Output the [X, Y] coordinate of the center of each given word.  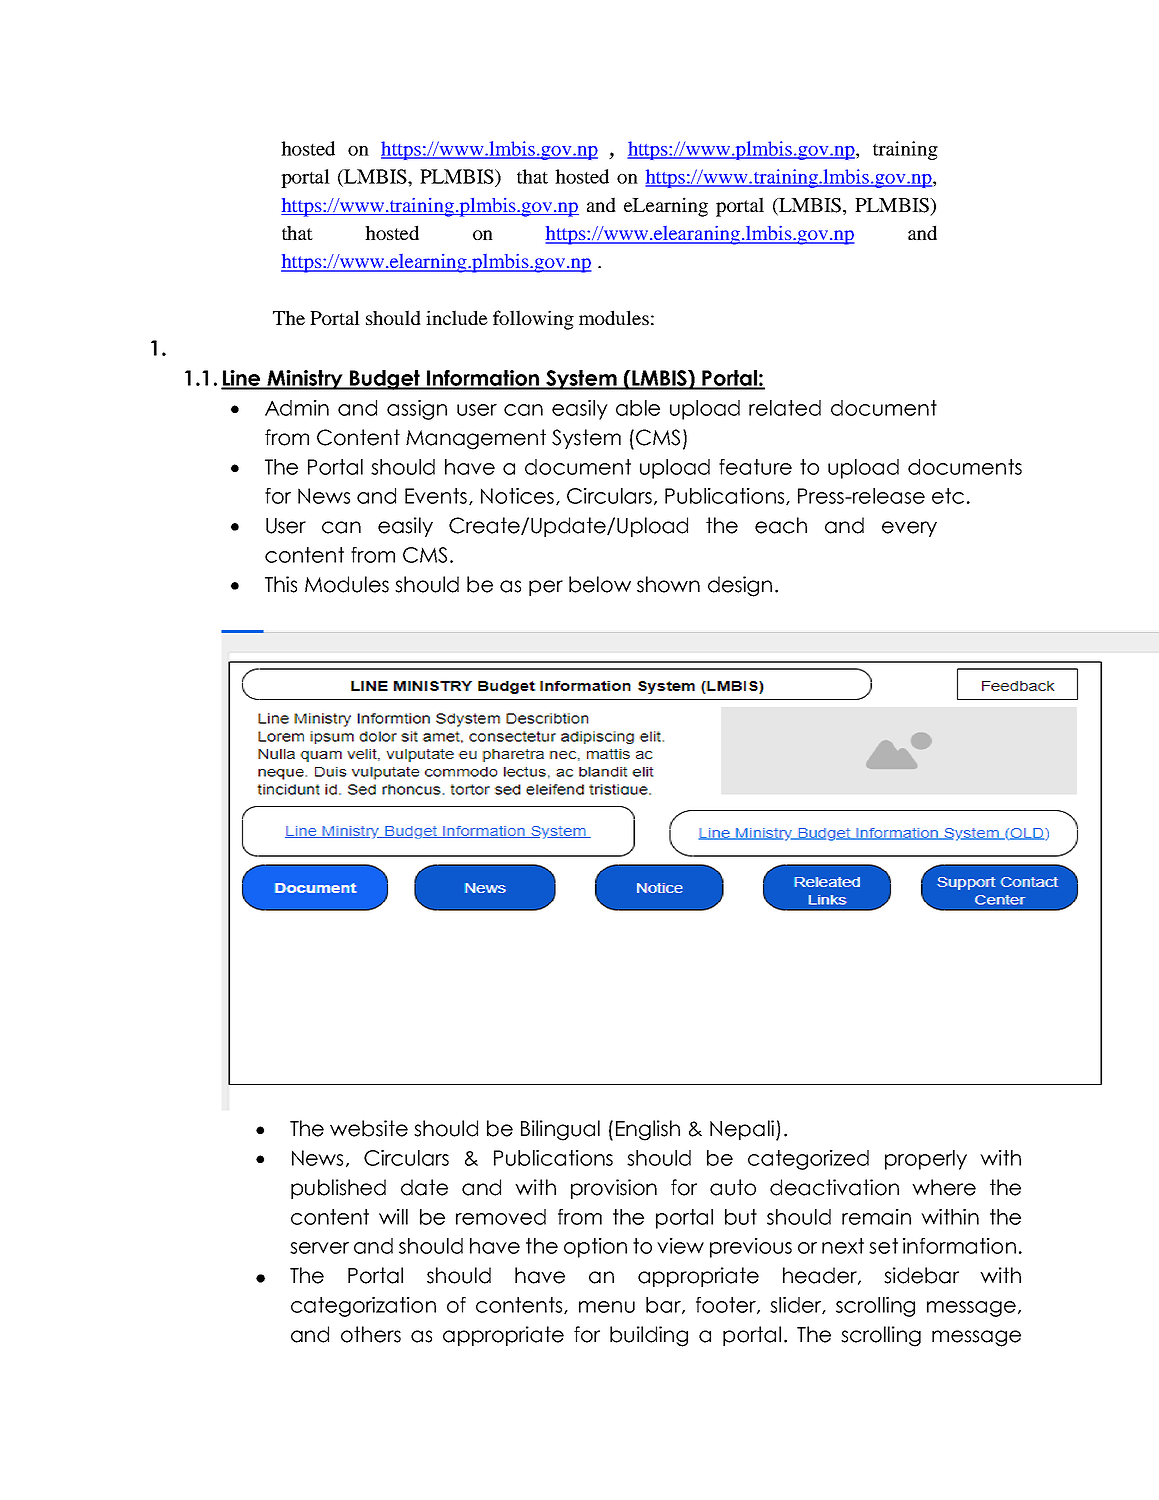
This [281, 584]
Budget [385, 380]
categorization [363, 1307]
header [821, 1276]
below [600, 584]
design [740, 586]
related [785, 408]
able [638, 408]
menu [607, 1307]
